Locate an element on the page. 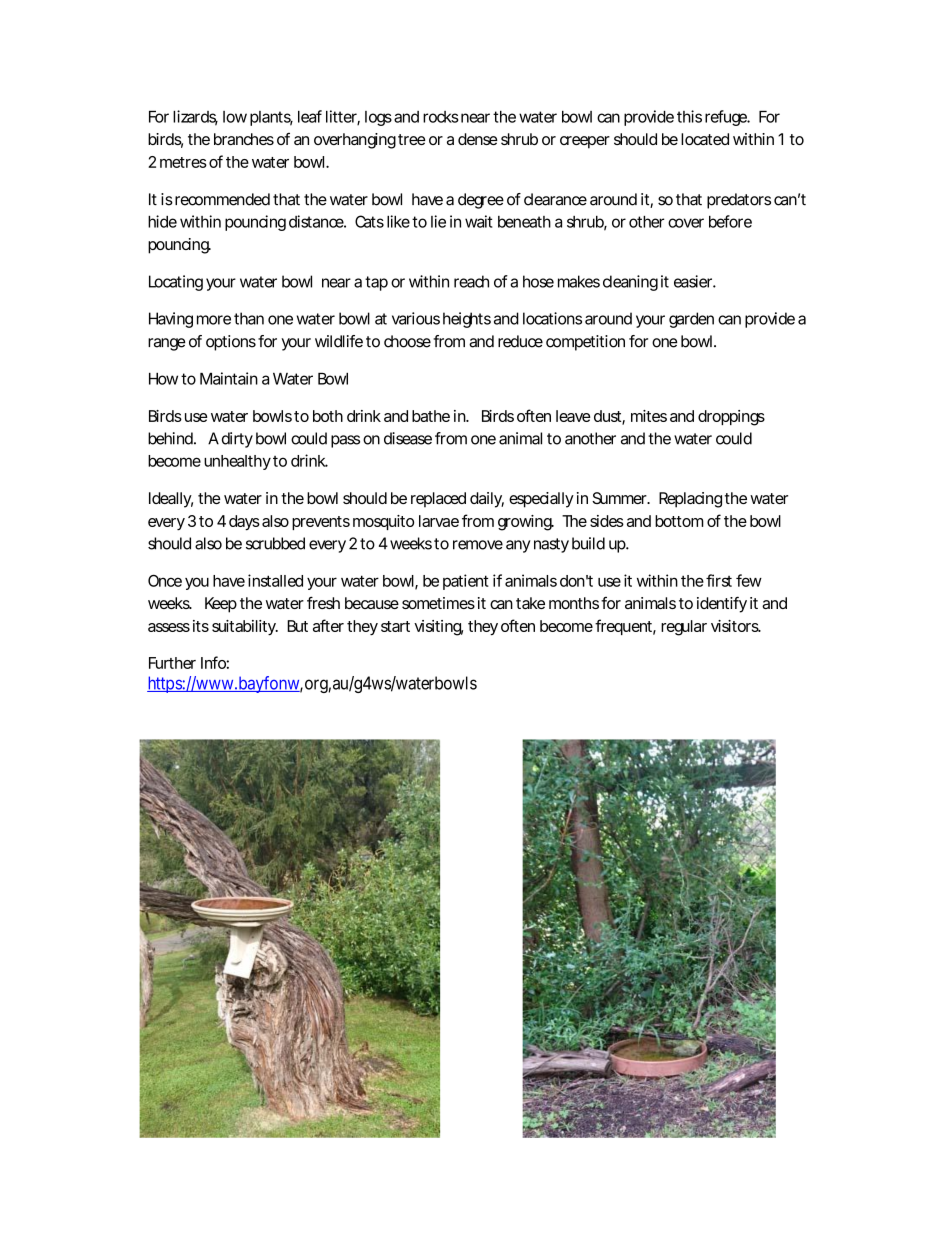 The width and height of the document is (952, 1233). plants is located at coordinates (271, 118).
